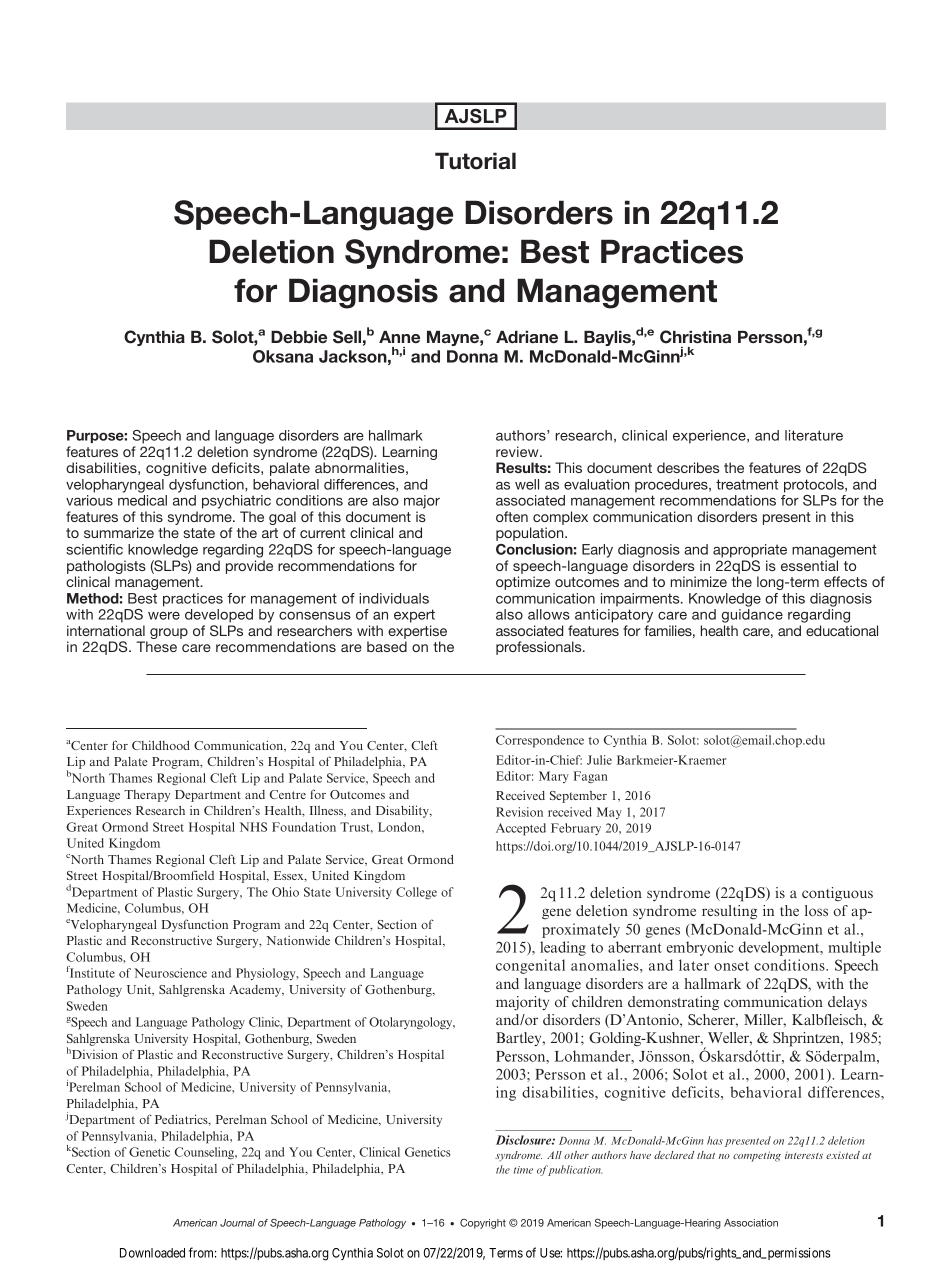 The image size is (952, 1274). Describe the element at coordinates (751, 1223) in the screenshot. I see `Association` at that location.
